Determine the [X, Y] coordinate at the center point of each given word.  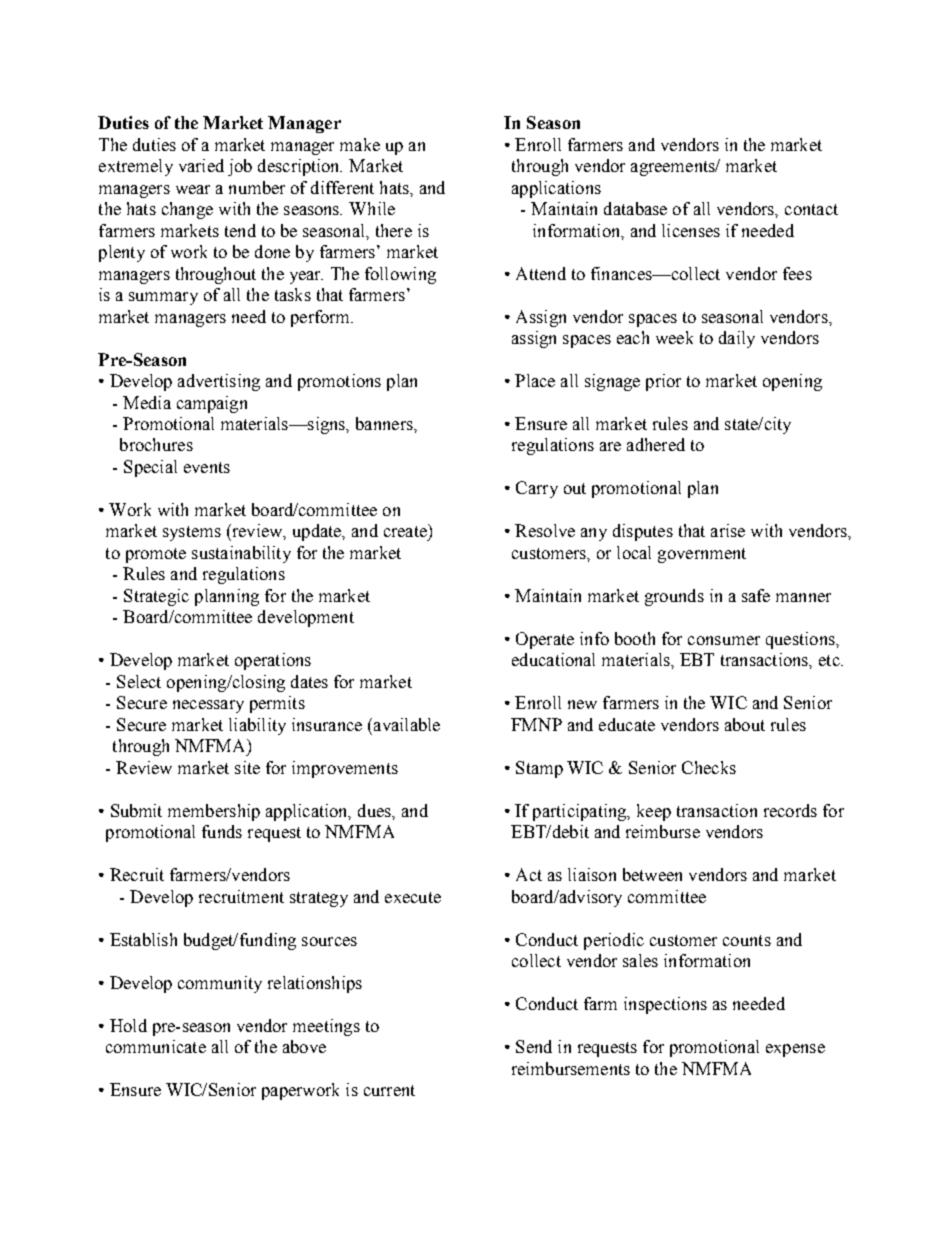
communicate [156, 1046]
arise [728, 530]
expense [795, 1050]
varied [201, 165]
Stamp [539, 769]
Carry [537, 489]
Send [534, 1046]
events [207, 467]
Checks [709, 767]
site [247, 767]
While [372, 208]
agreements [674, 168]
